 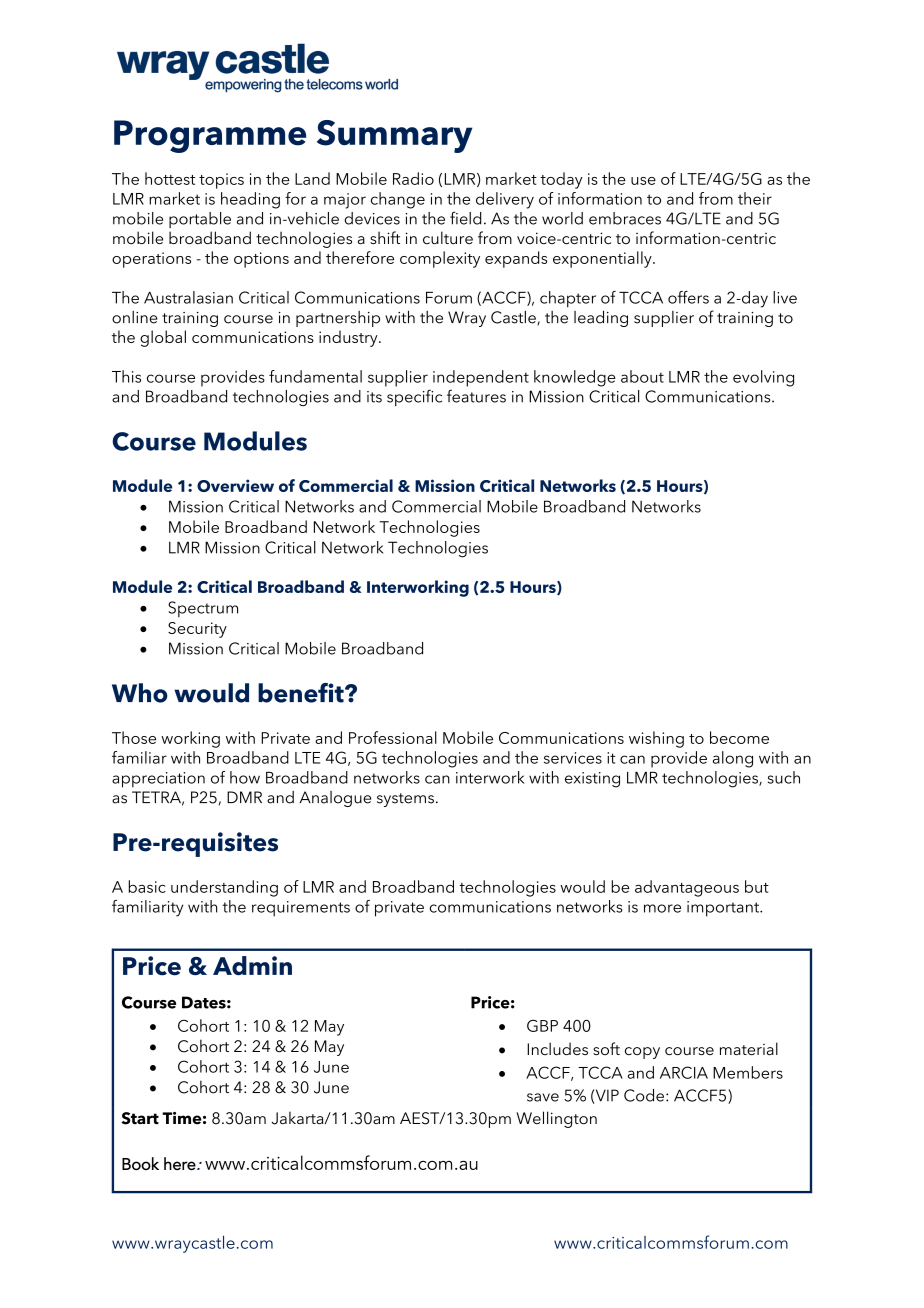 I want to click on DMR, so click(x=244, y=797).
